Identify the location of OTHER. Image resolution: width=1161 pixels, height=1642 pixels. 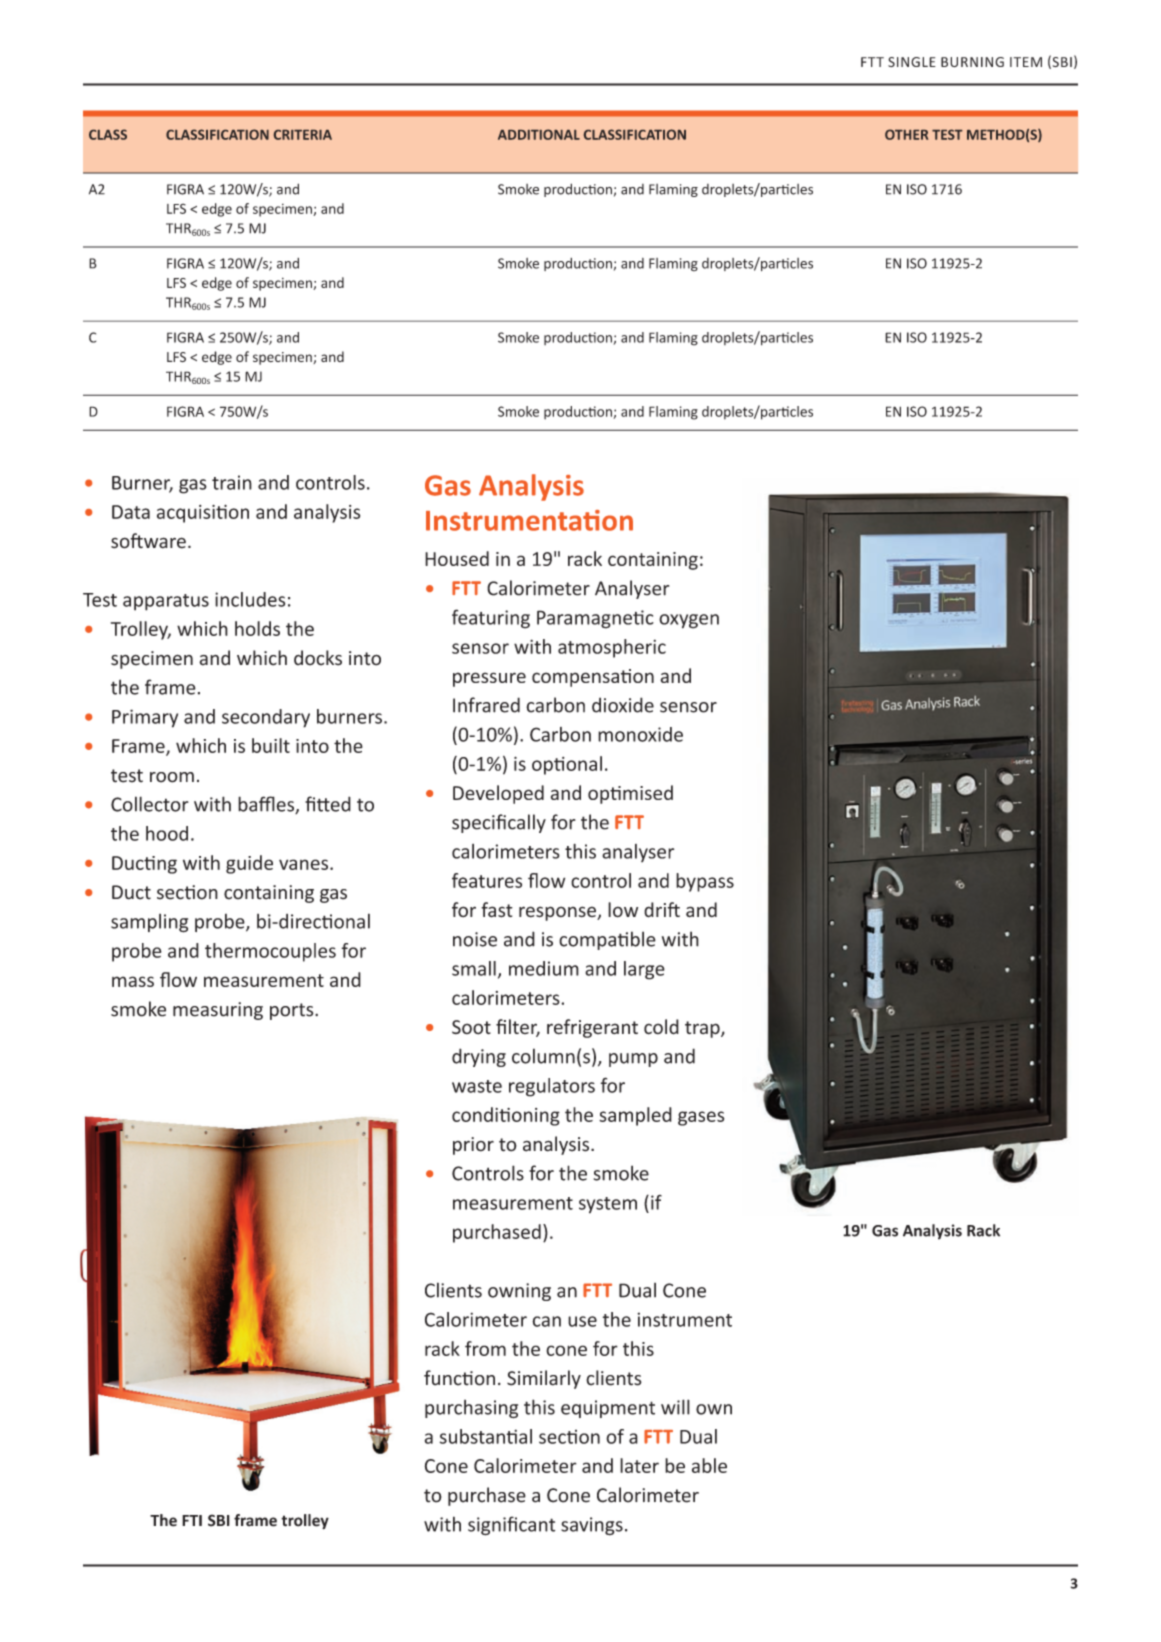
(906, 134).
